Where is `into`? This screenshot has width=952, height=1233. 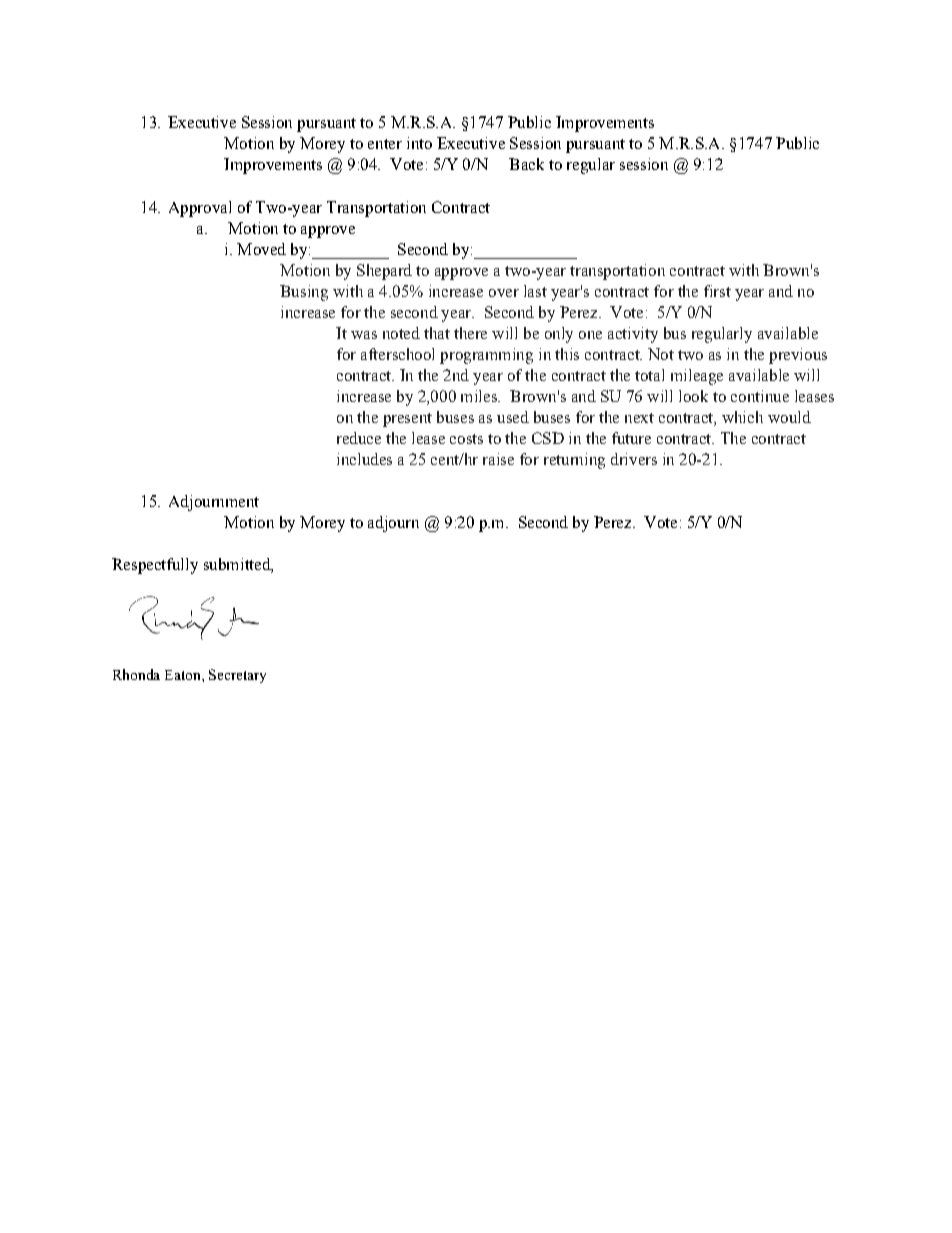 into is located at coordinates (419, 143).
